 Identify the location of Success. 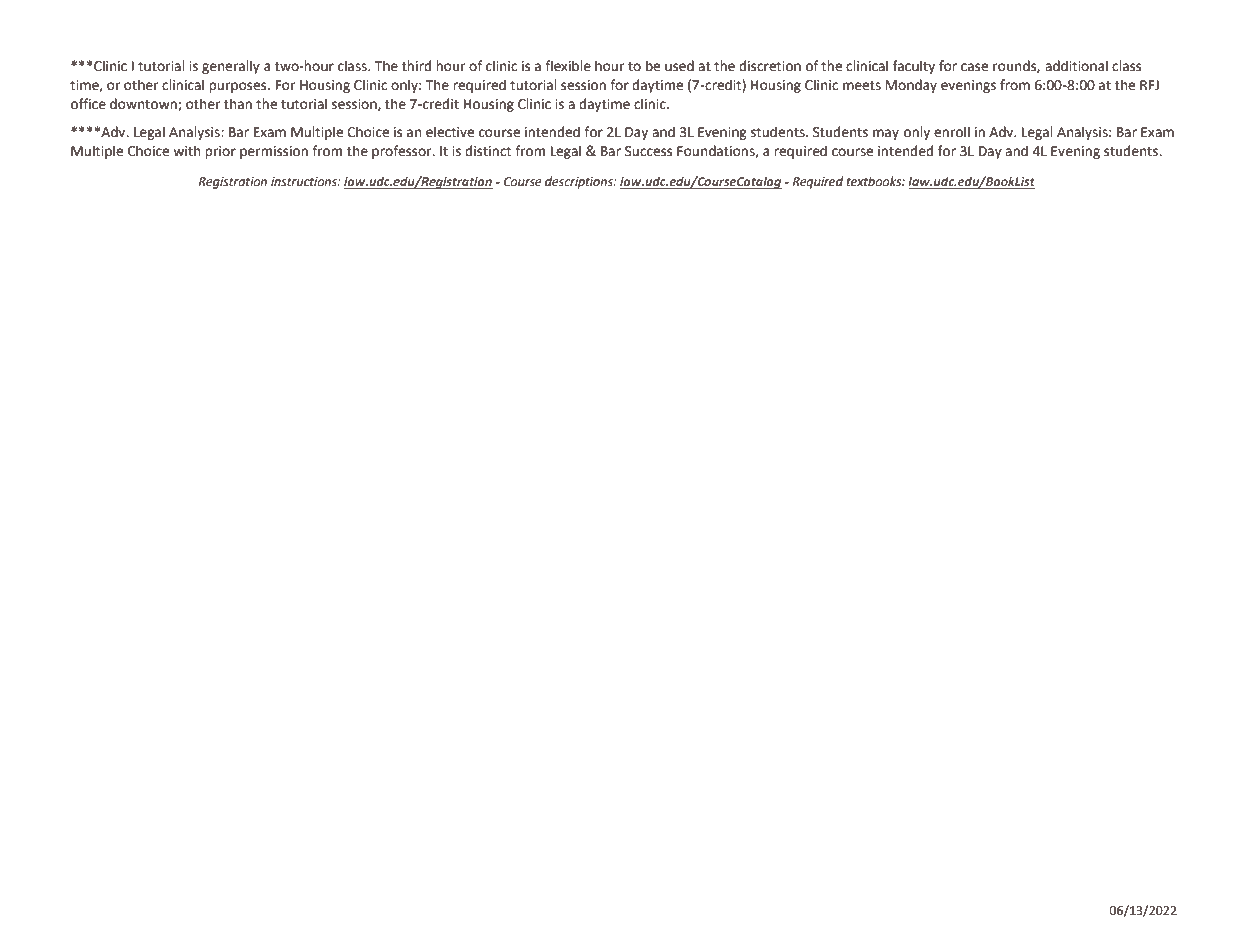
(648, 151).
